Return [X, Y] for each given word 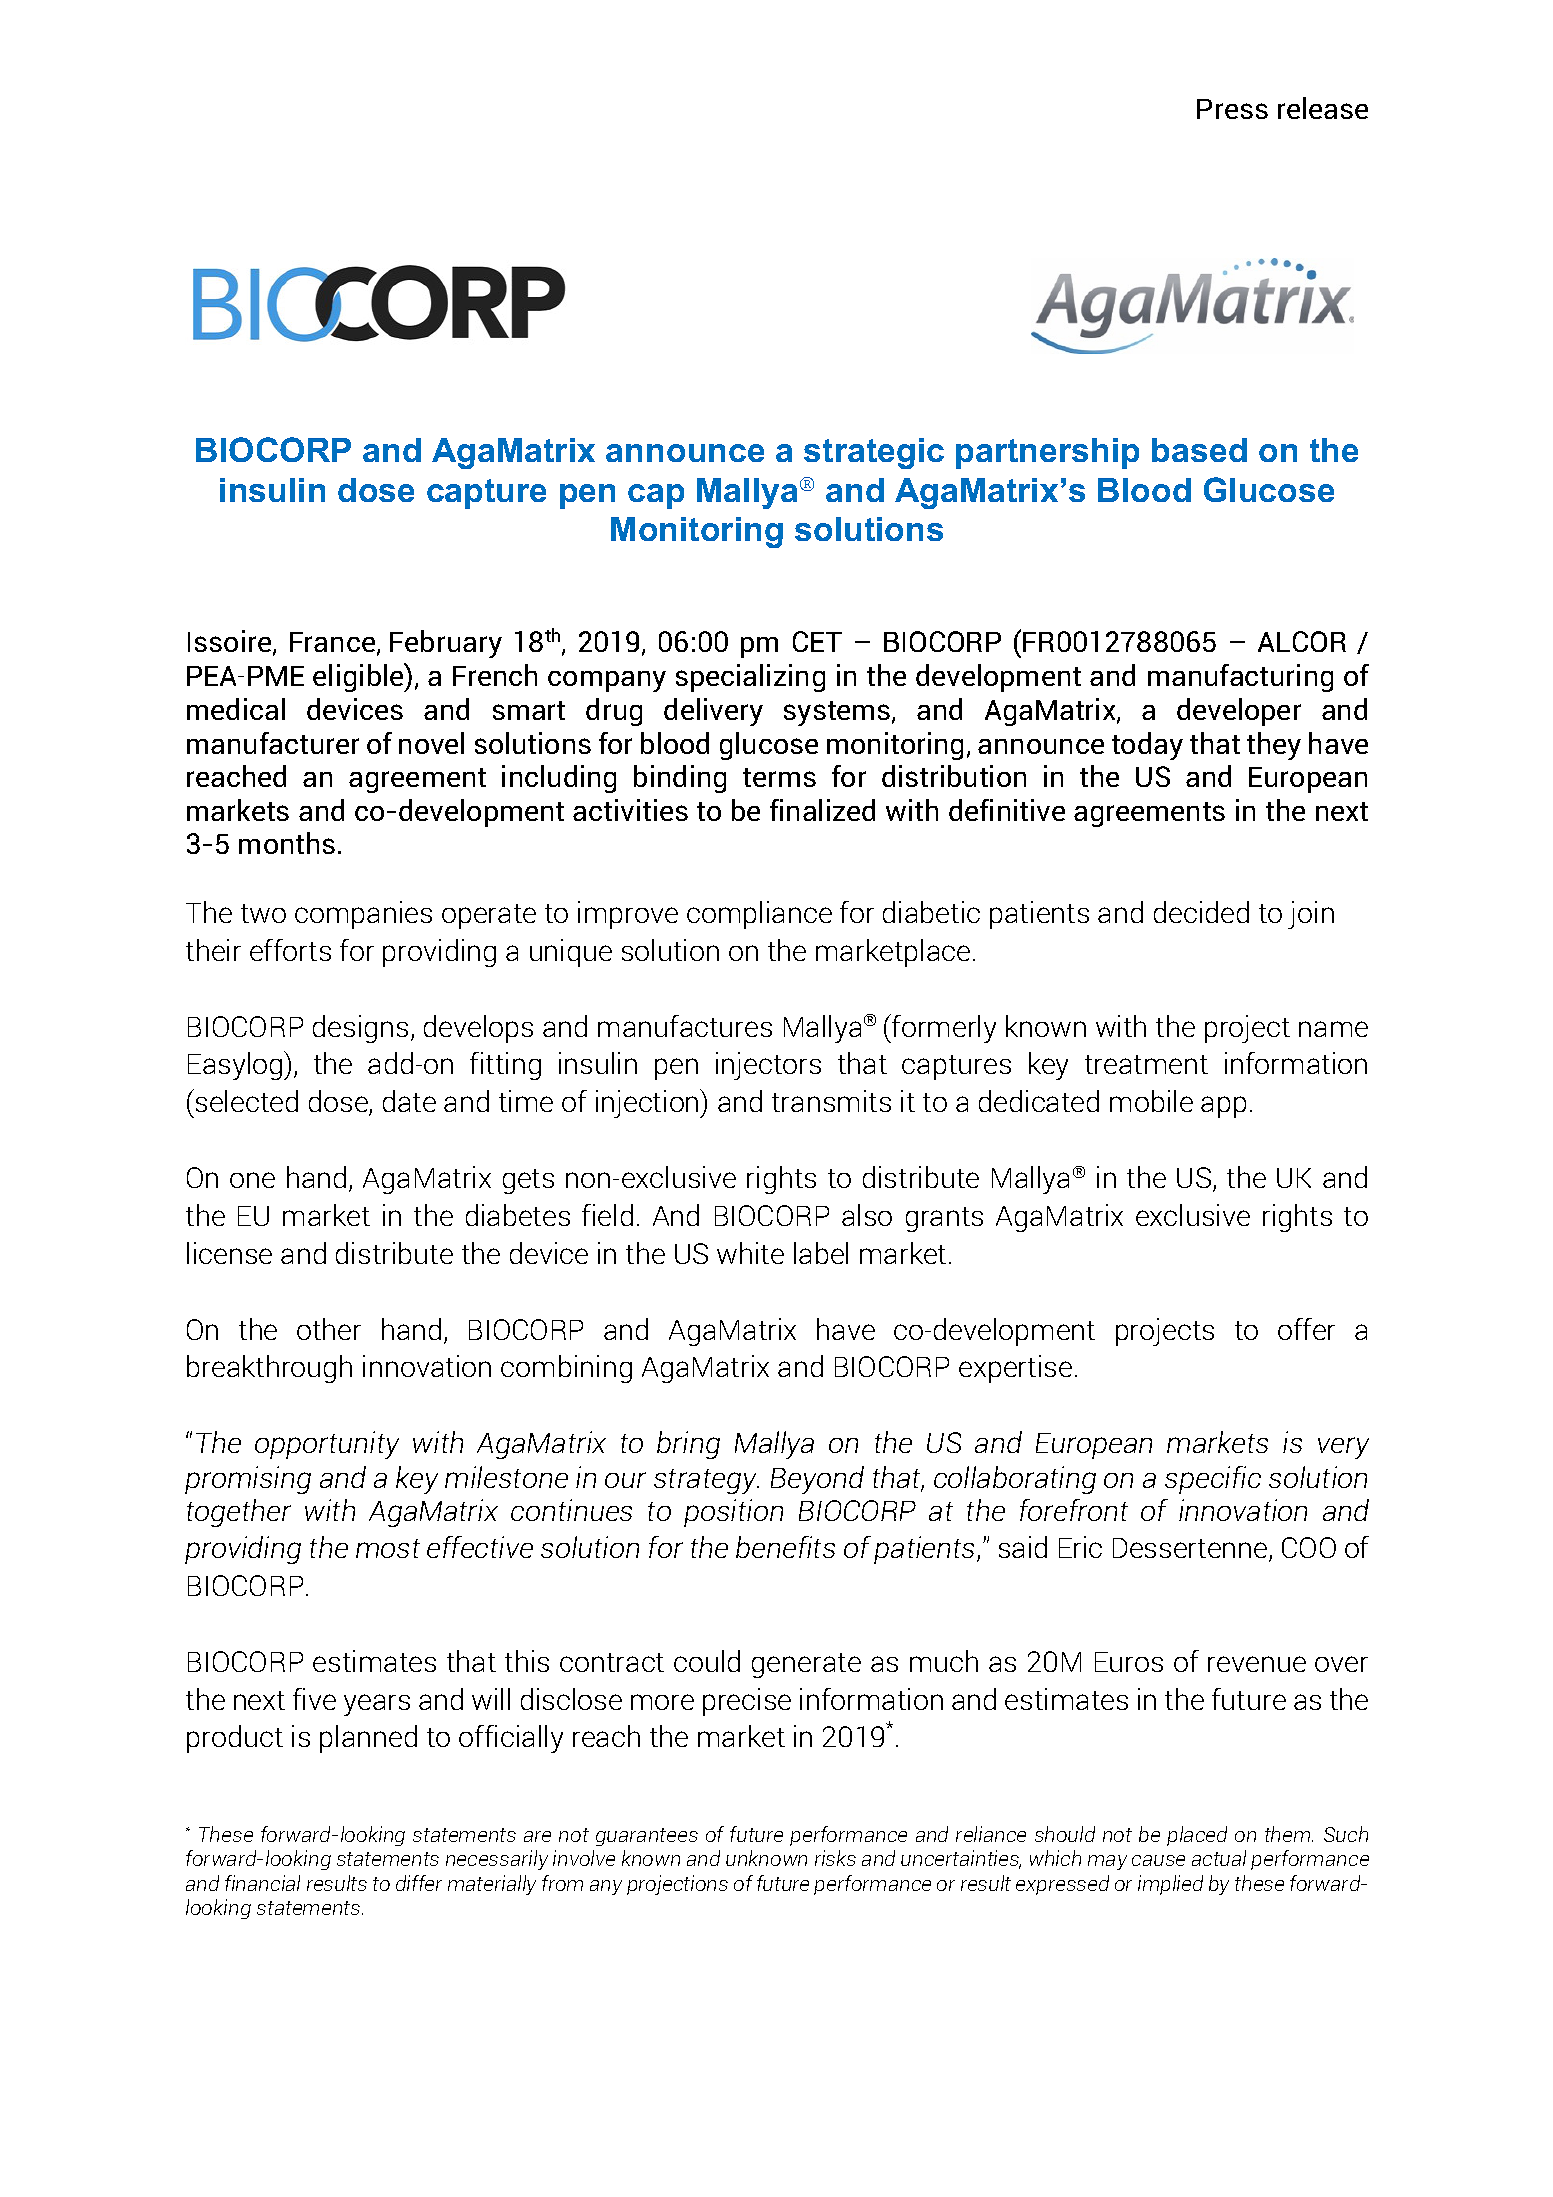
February [446, 644]
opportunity [327, 1445]
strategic [874, 453]
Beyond [817, 1480]
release [1323, 108]
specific [1213, 1480]
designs [360, 1029]
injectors [768, 1066]
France [334, 643]
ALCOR [1302, 641]
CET [817, 641]
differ [419, 1883]
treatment [1146, 1064]
